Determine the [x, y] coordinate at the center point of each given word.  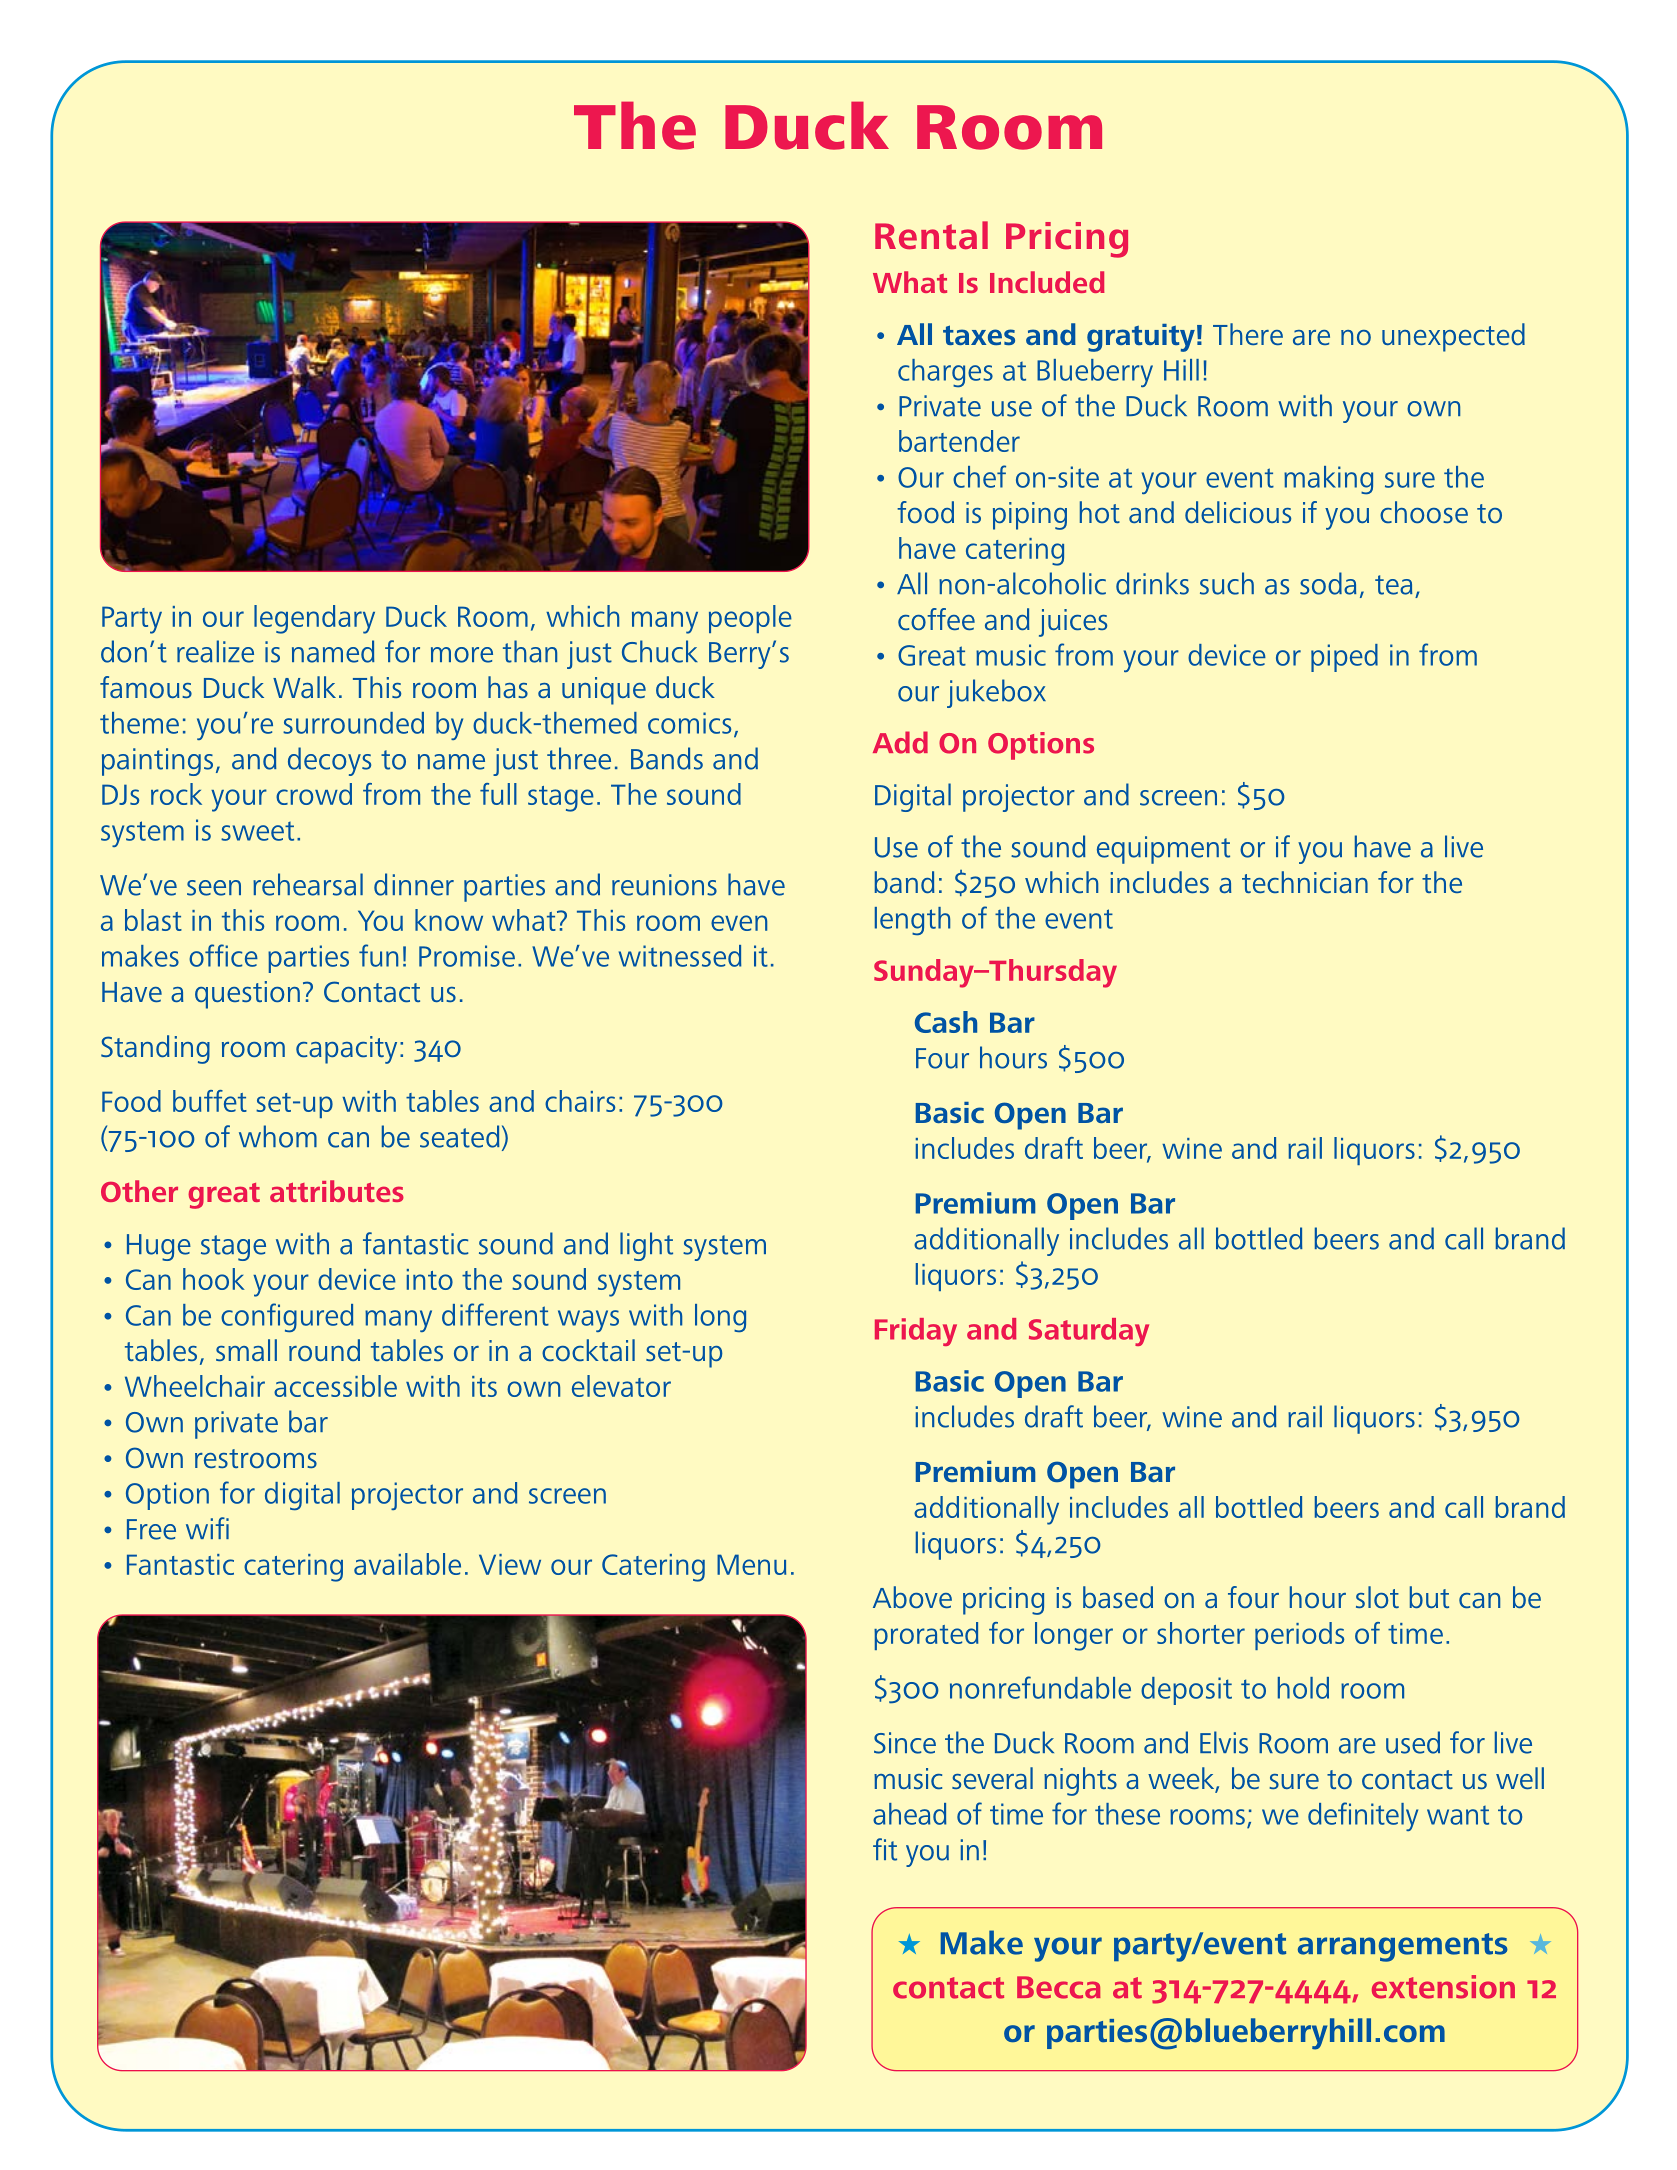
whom [278, 1136]
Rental [931, 235]
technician [1305, 882]
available [407, 1564]
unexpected [1453, 337]
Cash [946, 1022]
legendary [314, 619]
